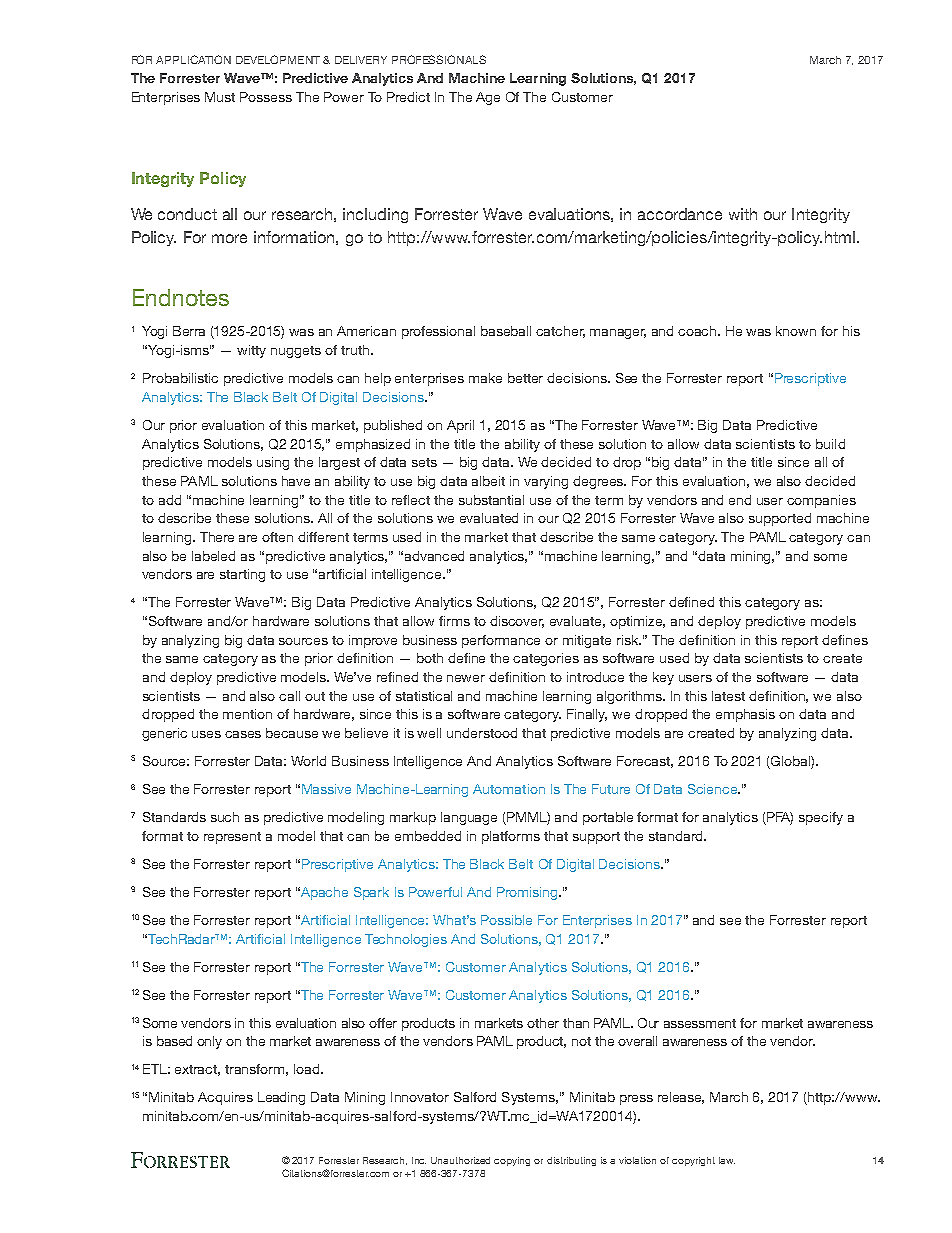  Describe the element at coordinates (743, 214) in the document. I see `with` at that location.
